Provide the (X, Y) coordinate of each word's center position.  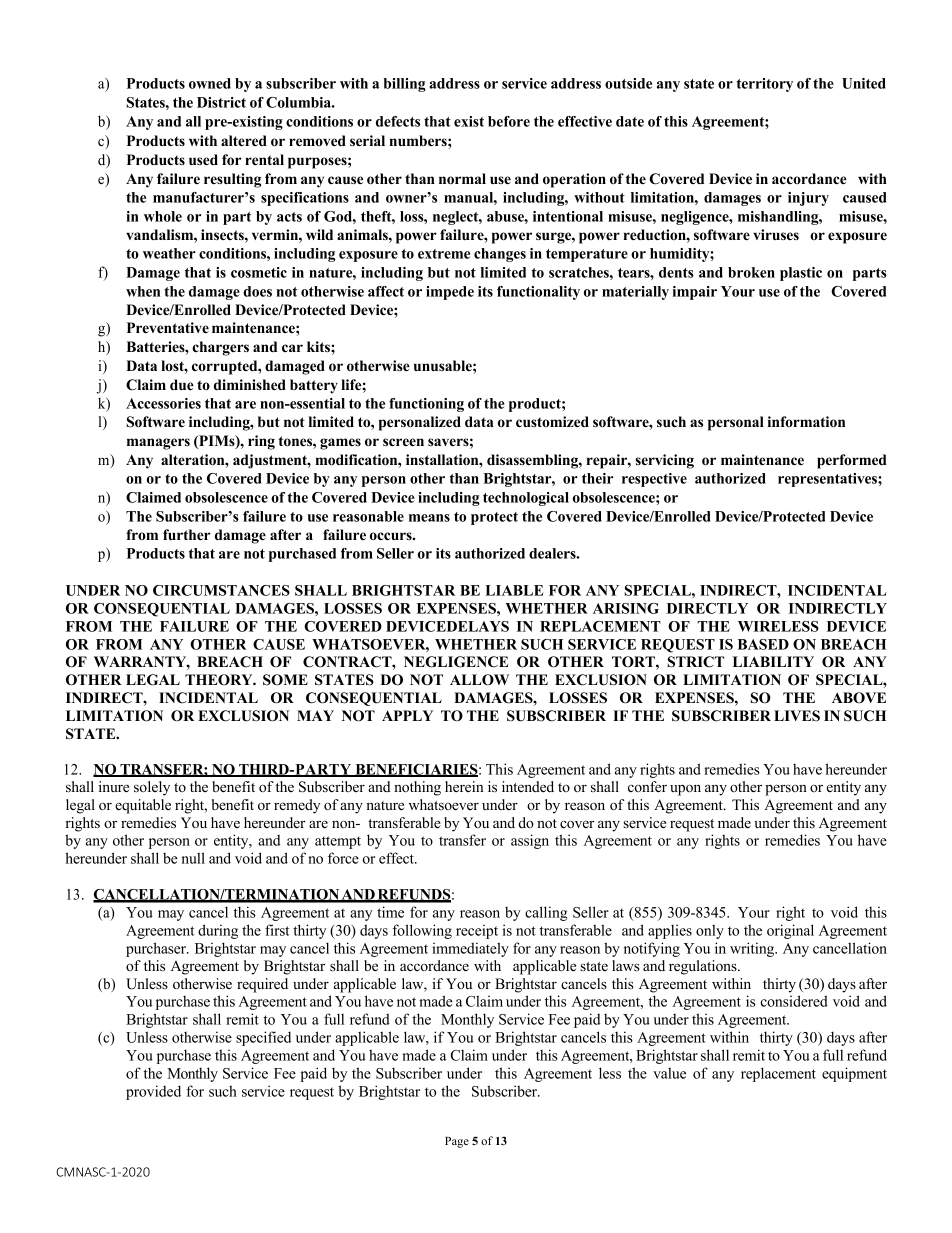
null (193, 858)
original (790, 931)
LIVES (797, 716)
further (186, 534)
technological (526, 499)
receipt (477, 931)
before (509, 121)
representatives (828, 480)
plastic (801, 274)
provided (153, 1092)
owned (210, 83)
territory (765, 85)
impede (450, 293)
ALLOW (479, 680)
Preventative (168, 327)
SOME (285, 680)
